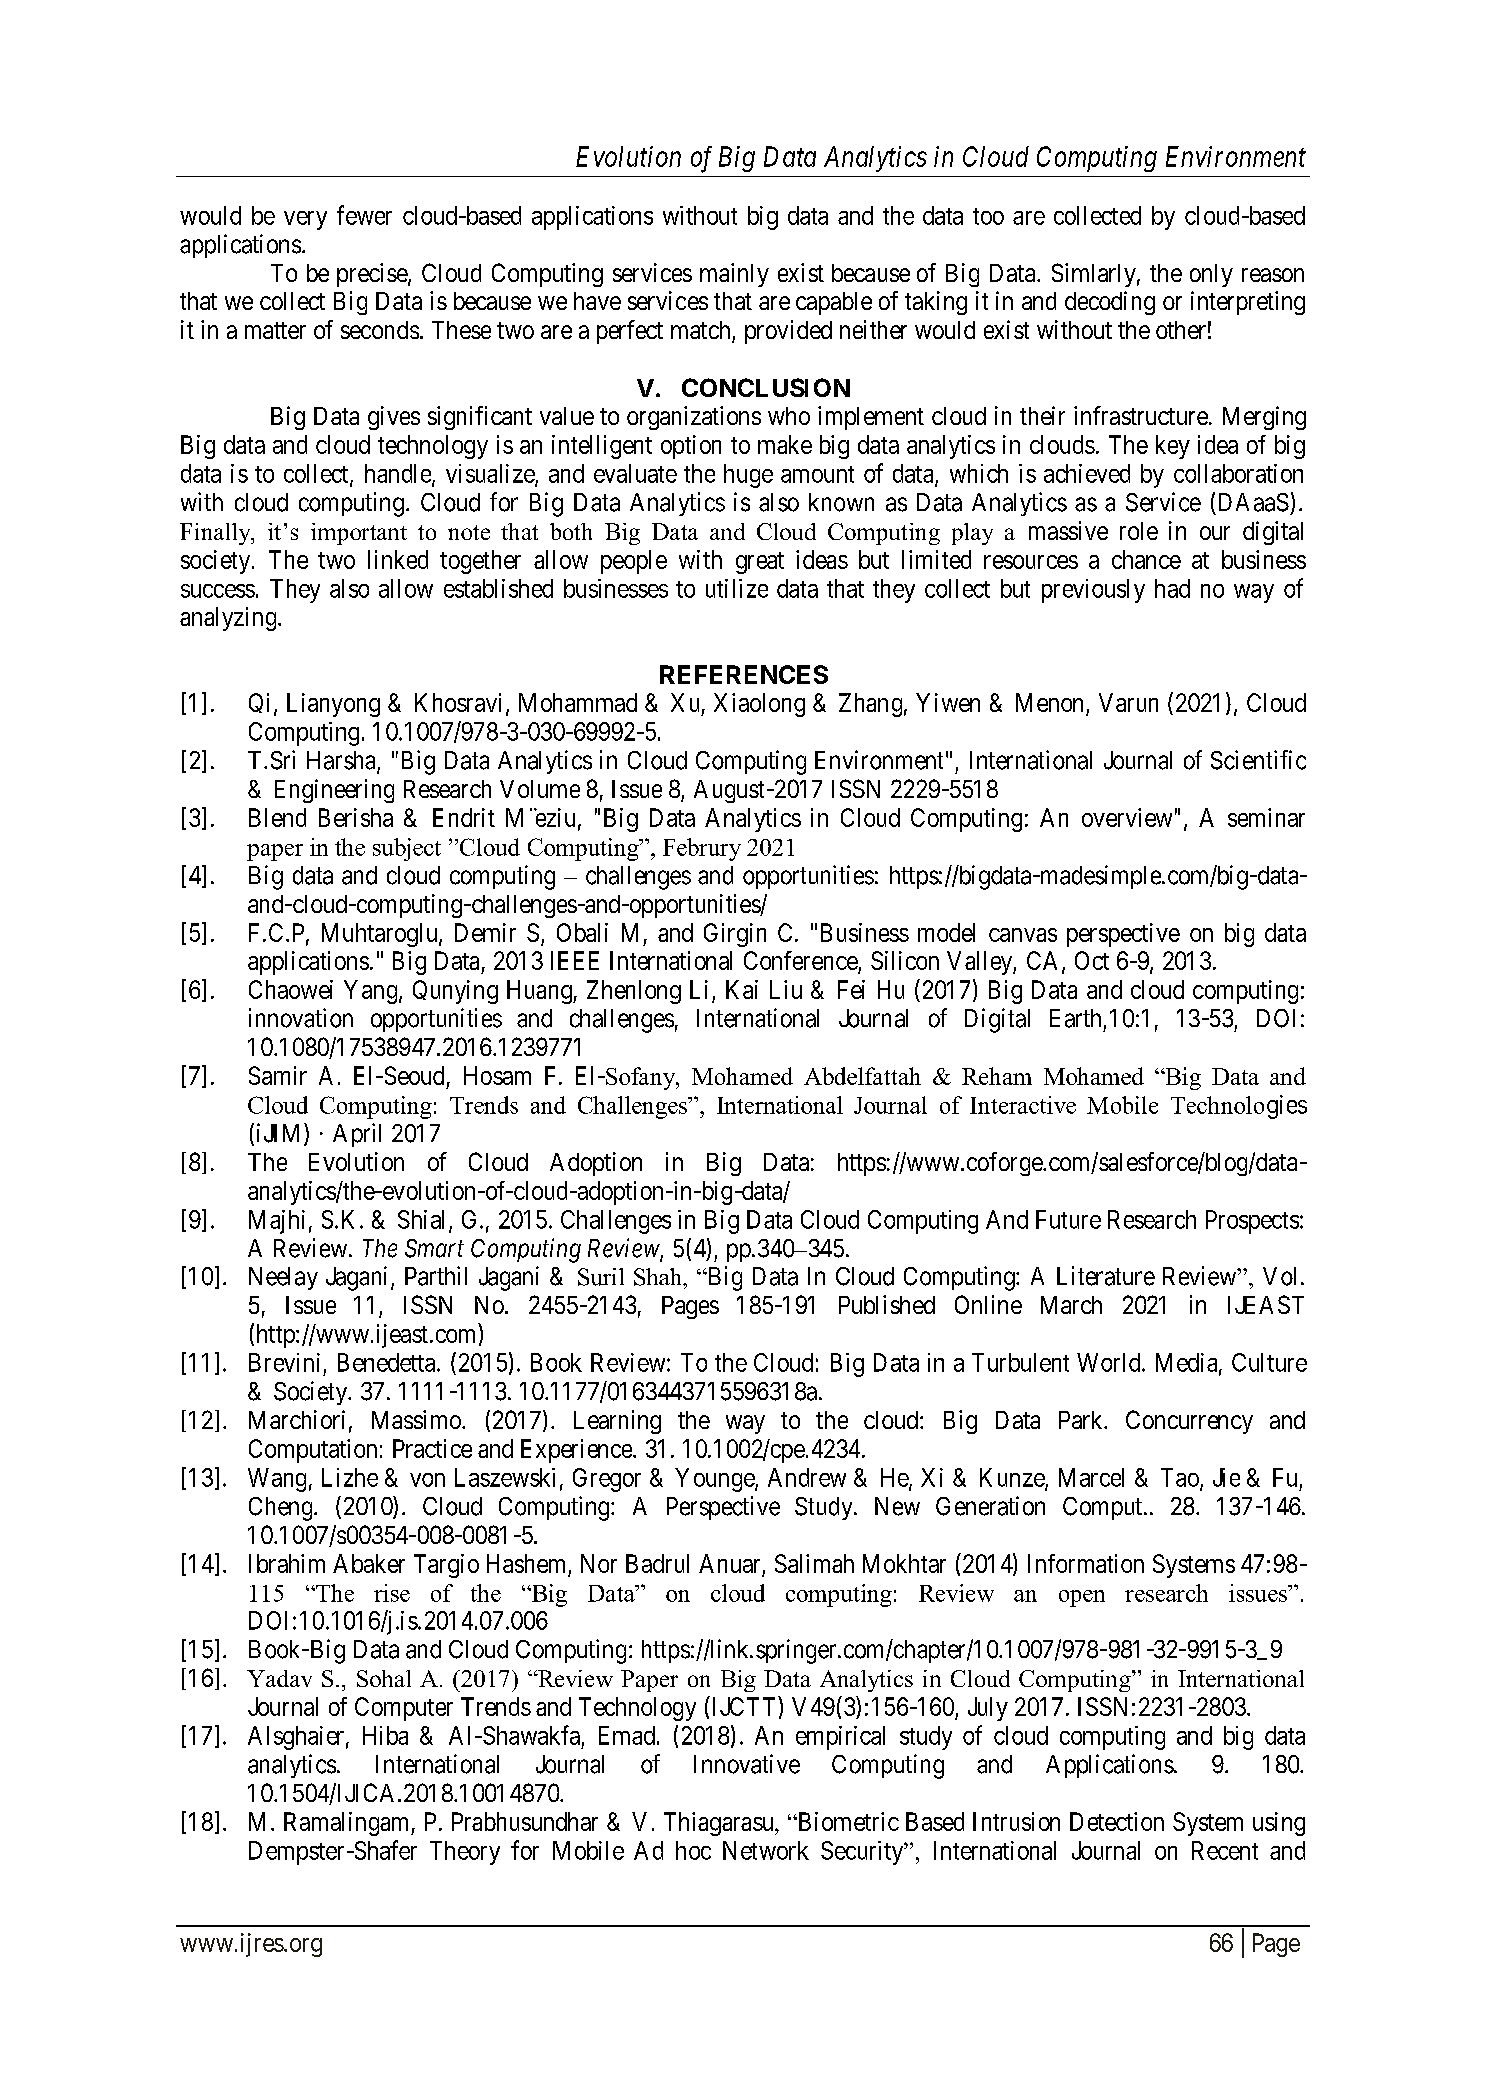 The height and width of the image is (2099, 1485). I want to click on only, so click(1211, 275).
